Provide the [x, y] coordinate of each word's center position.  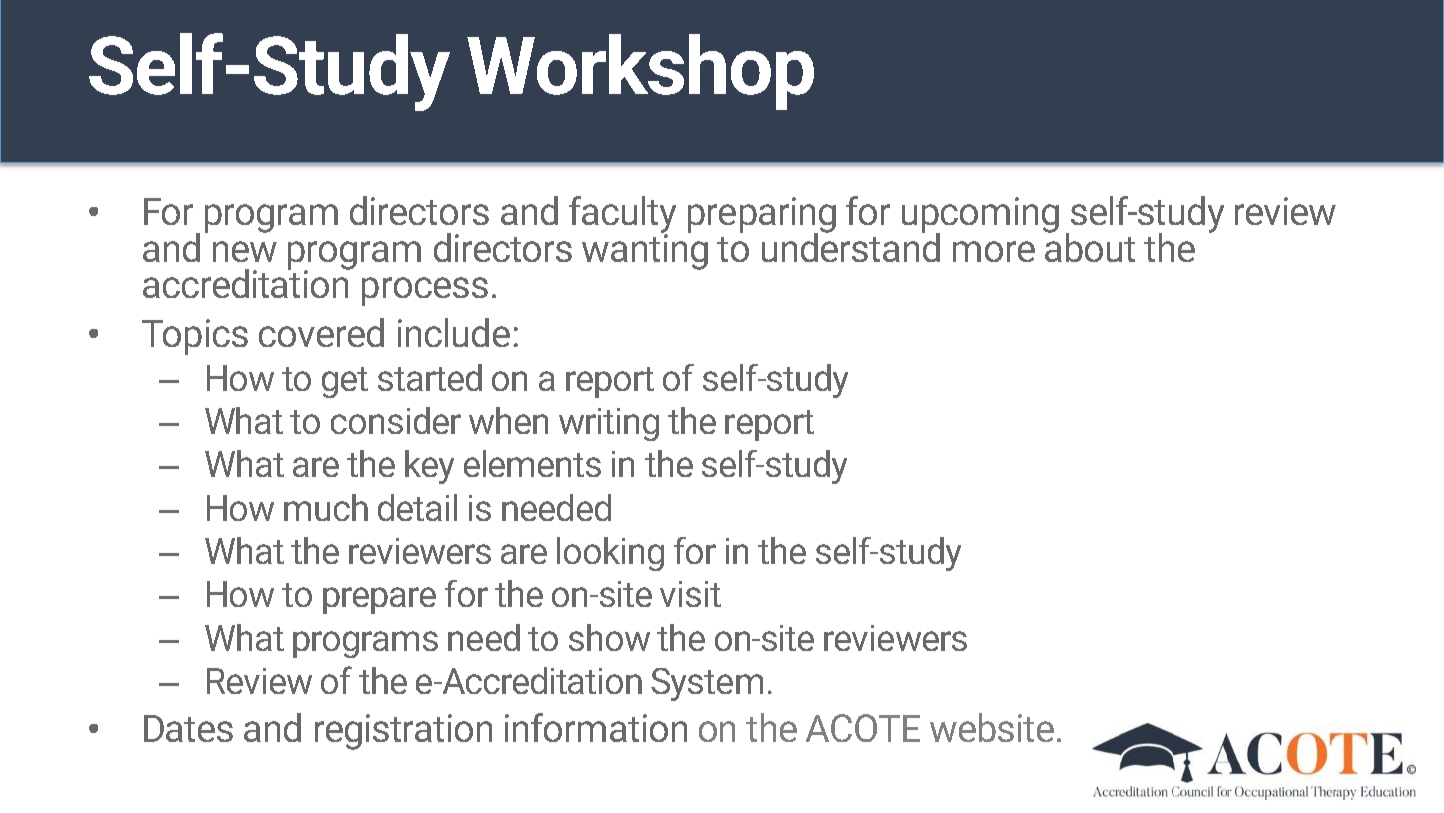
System [707, 684]
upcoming [980, 216]
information [596, 727]
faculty [622, 215]
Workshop [640, 72]
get [345, 382]
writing [609, 424]
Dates [188, 728]
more [994, 251]
